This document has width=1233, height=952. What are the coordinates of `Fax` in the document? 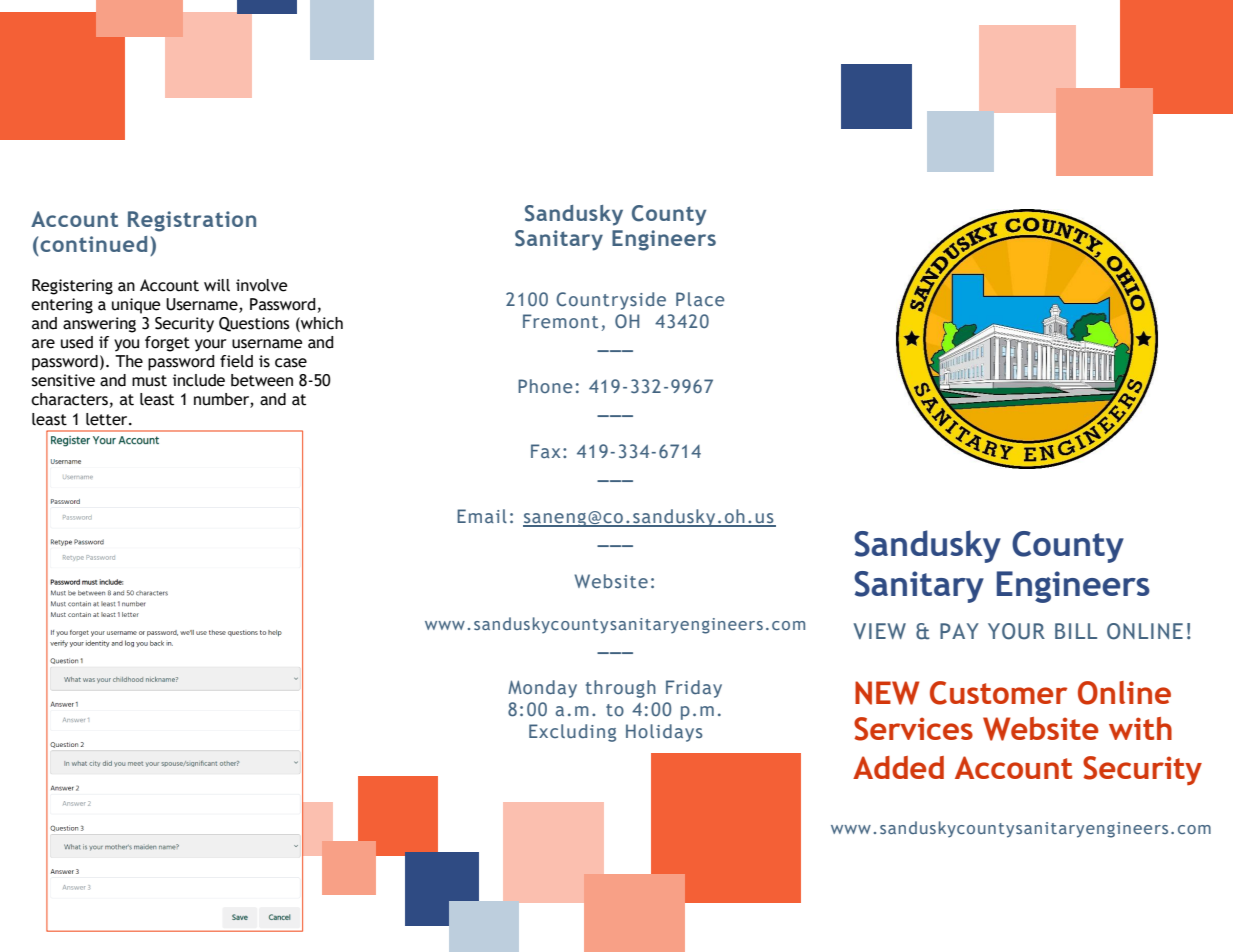 It's located at (545, 451).
